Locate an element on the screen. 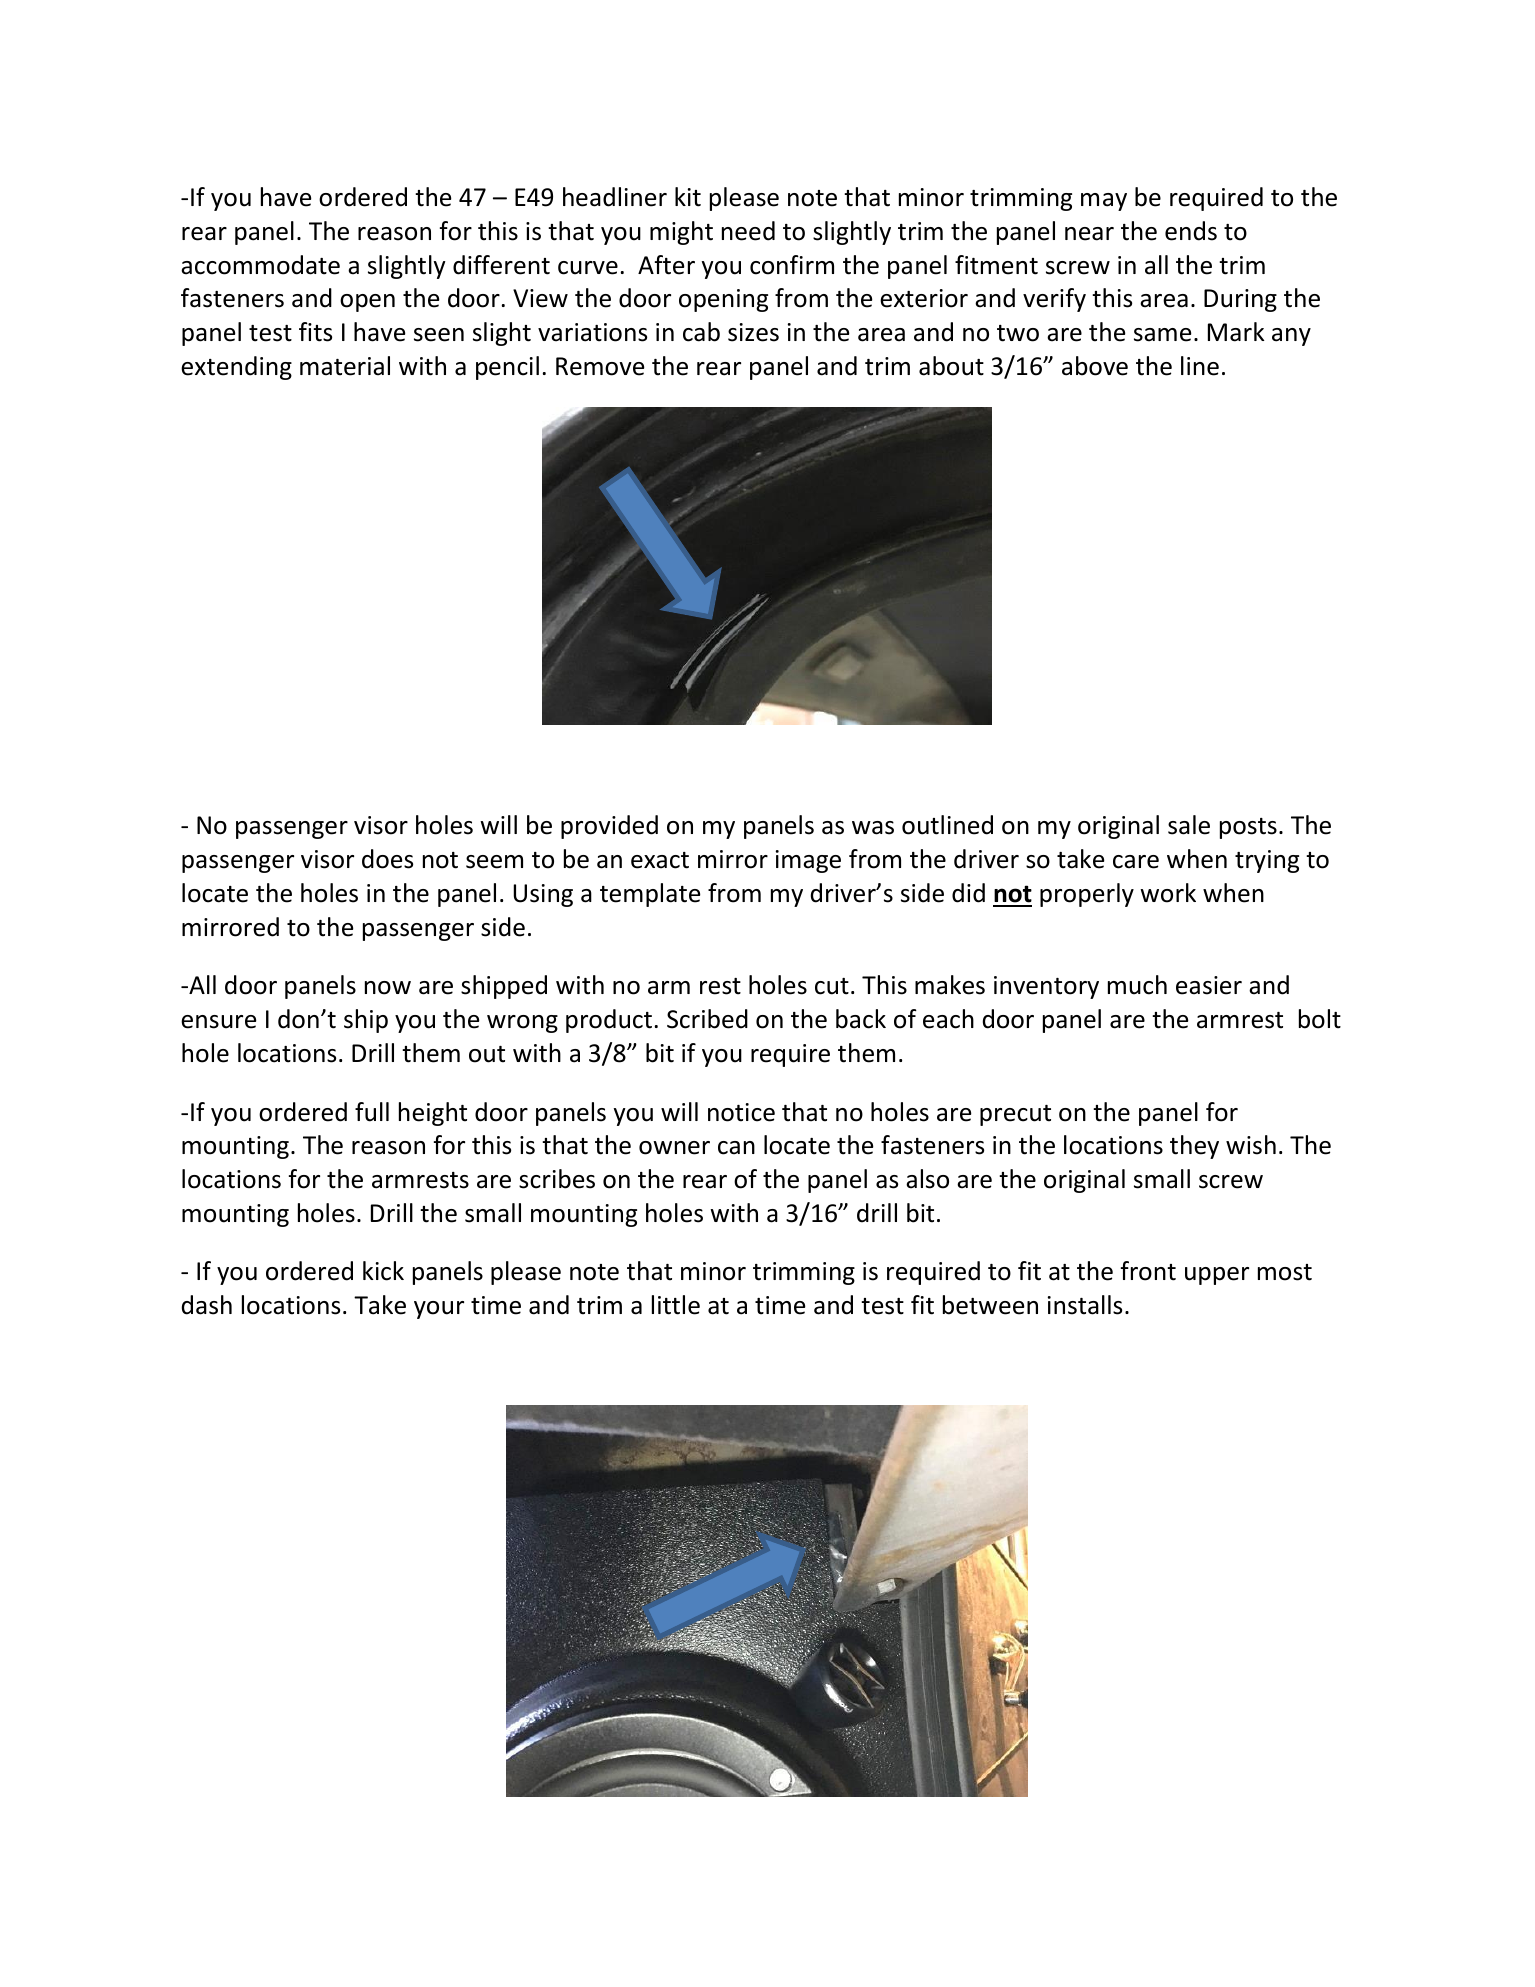  kick is located at coordinates (383, 1271).
